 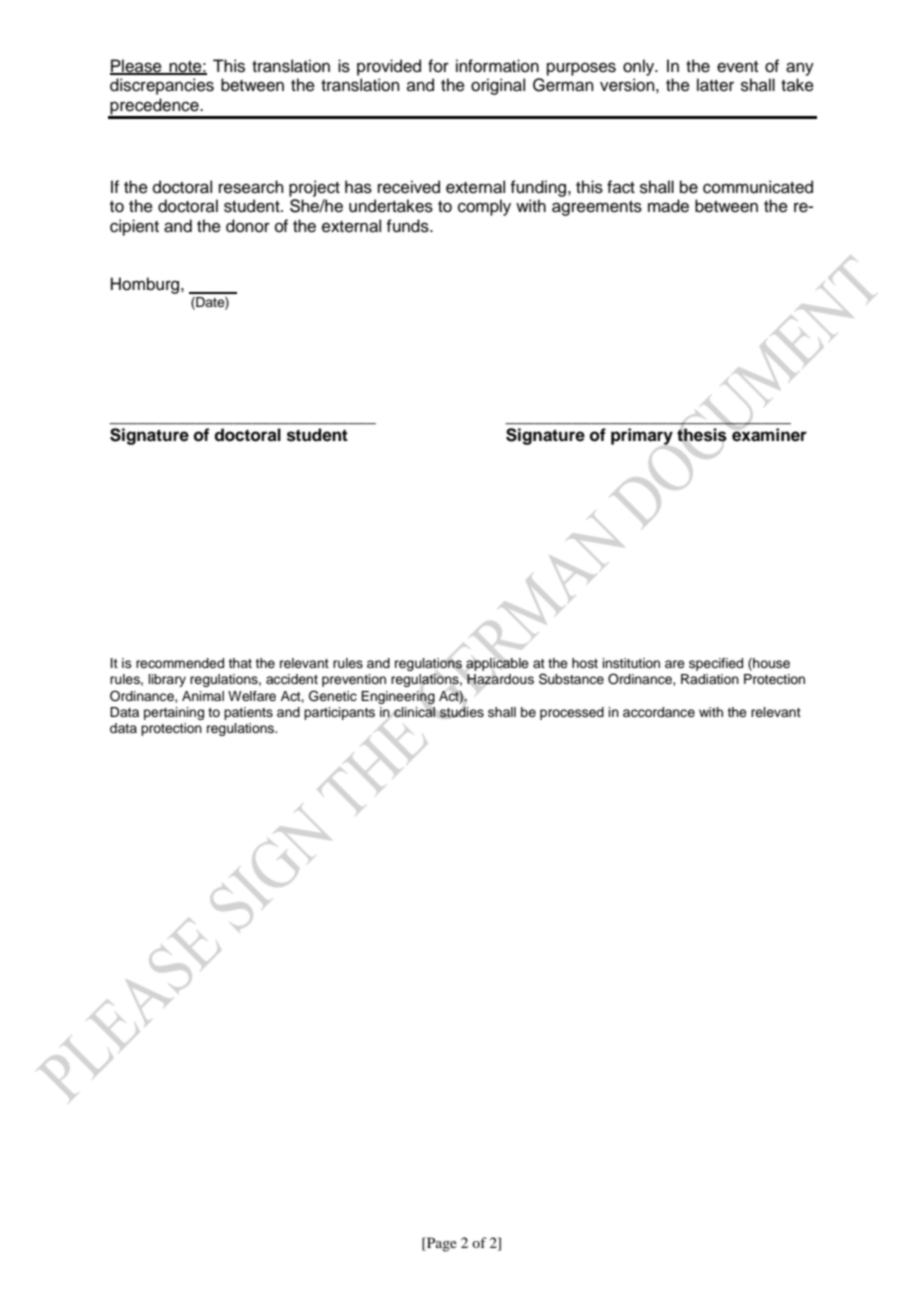 What do you see at coordinates (642, 436) in the page?
I see `primary` at bounding box center [642, 436].
